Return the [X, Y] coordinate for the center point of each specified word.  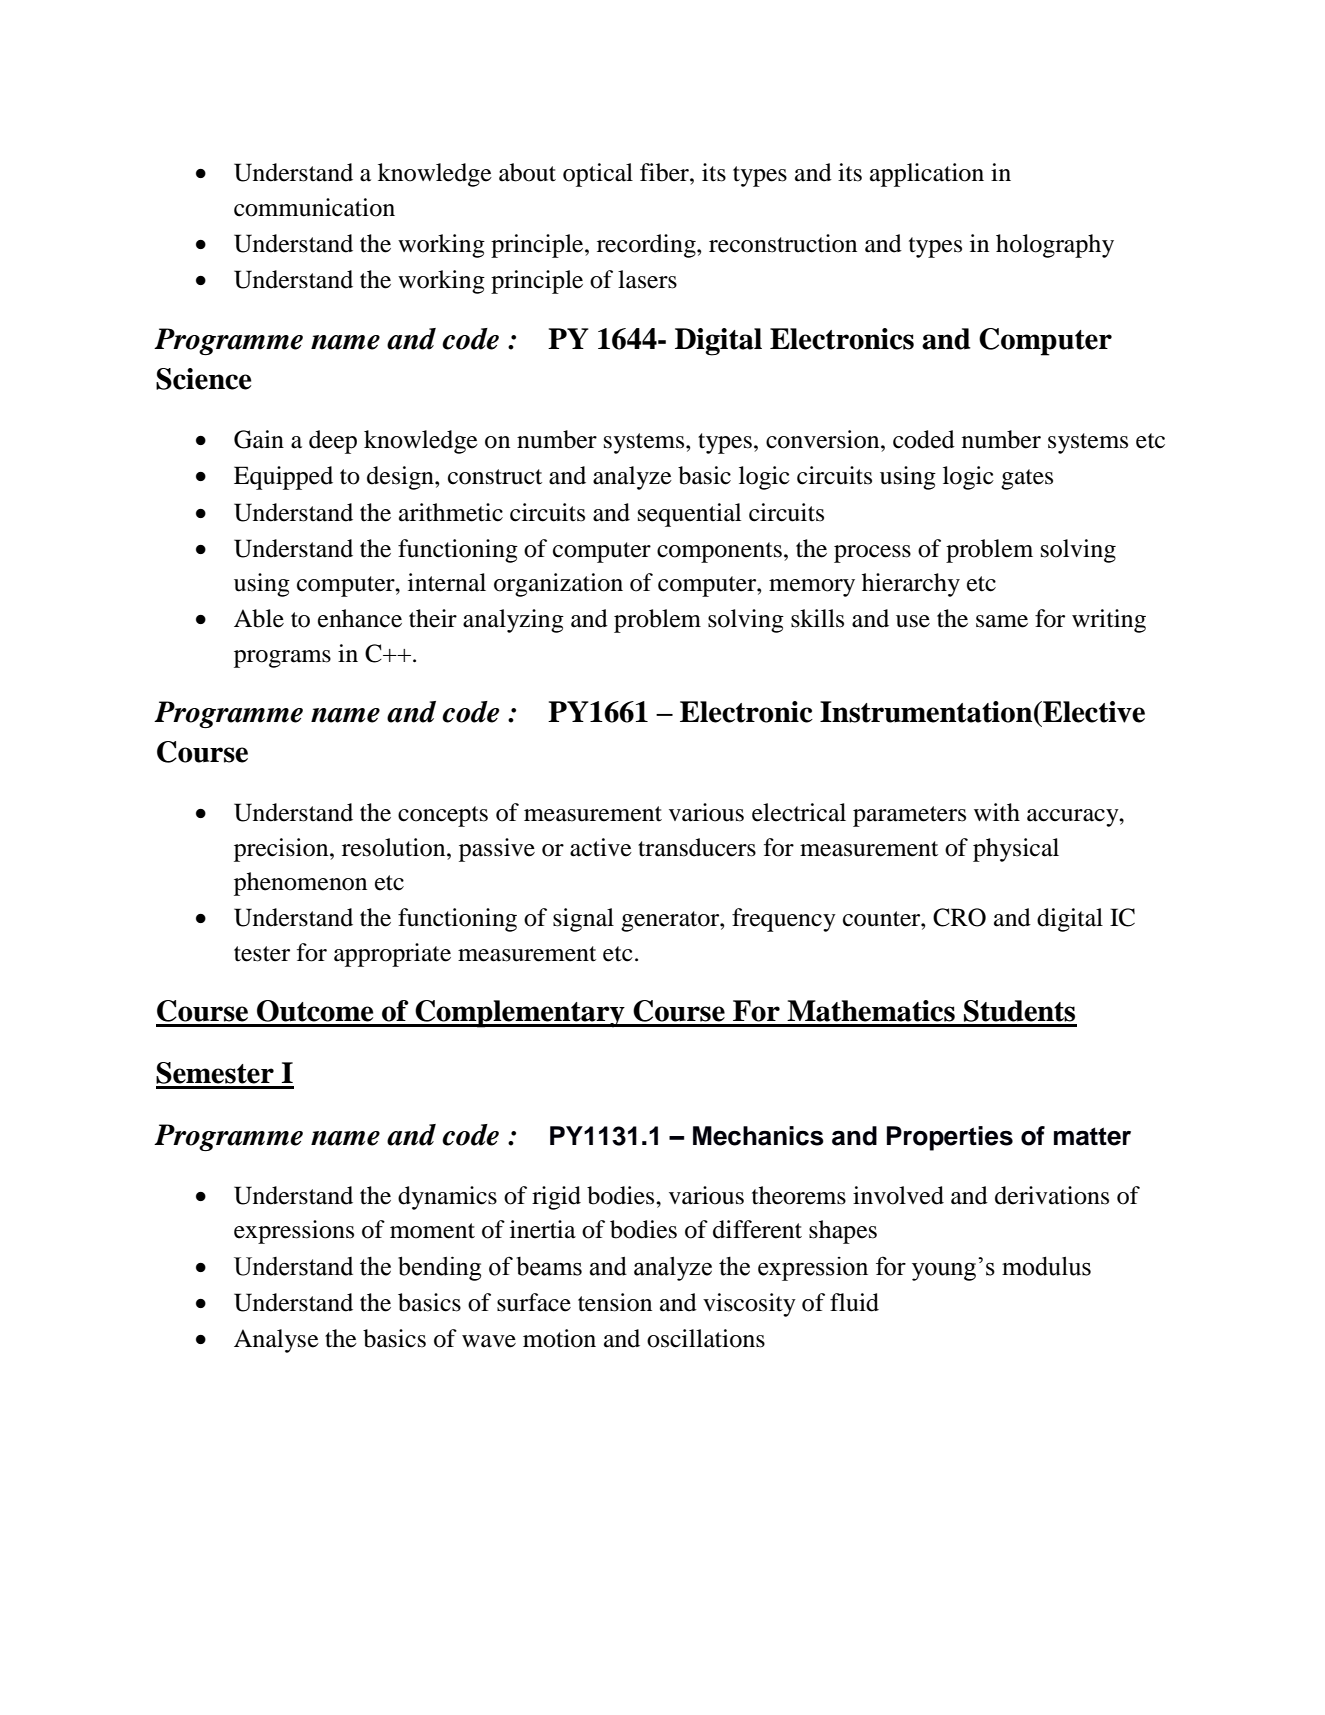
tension [615, 1302]
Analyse [276, 1341]
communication [314, 207]
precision [282, 850]
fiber [665, 172]
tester [262, 954]
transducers [697, 847]
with [997, 812]
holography [1055, 246]
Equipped [283, 478]
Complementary [520, 1014]
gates [1027, 479]
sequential [689, 515]
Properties [950, 1138]
